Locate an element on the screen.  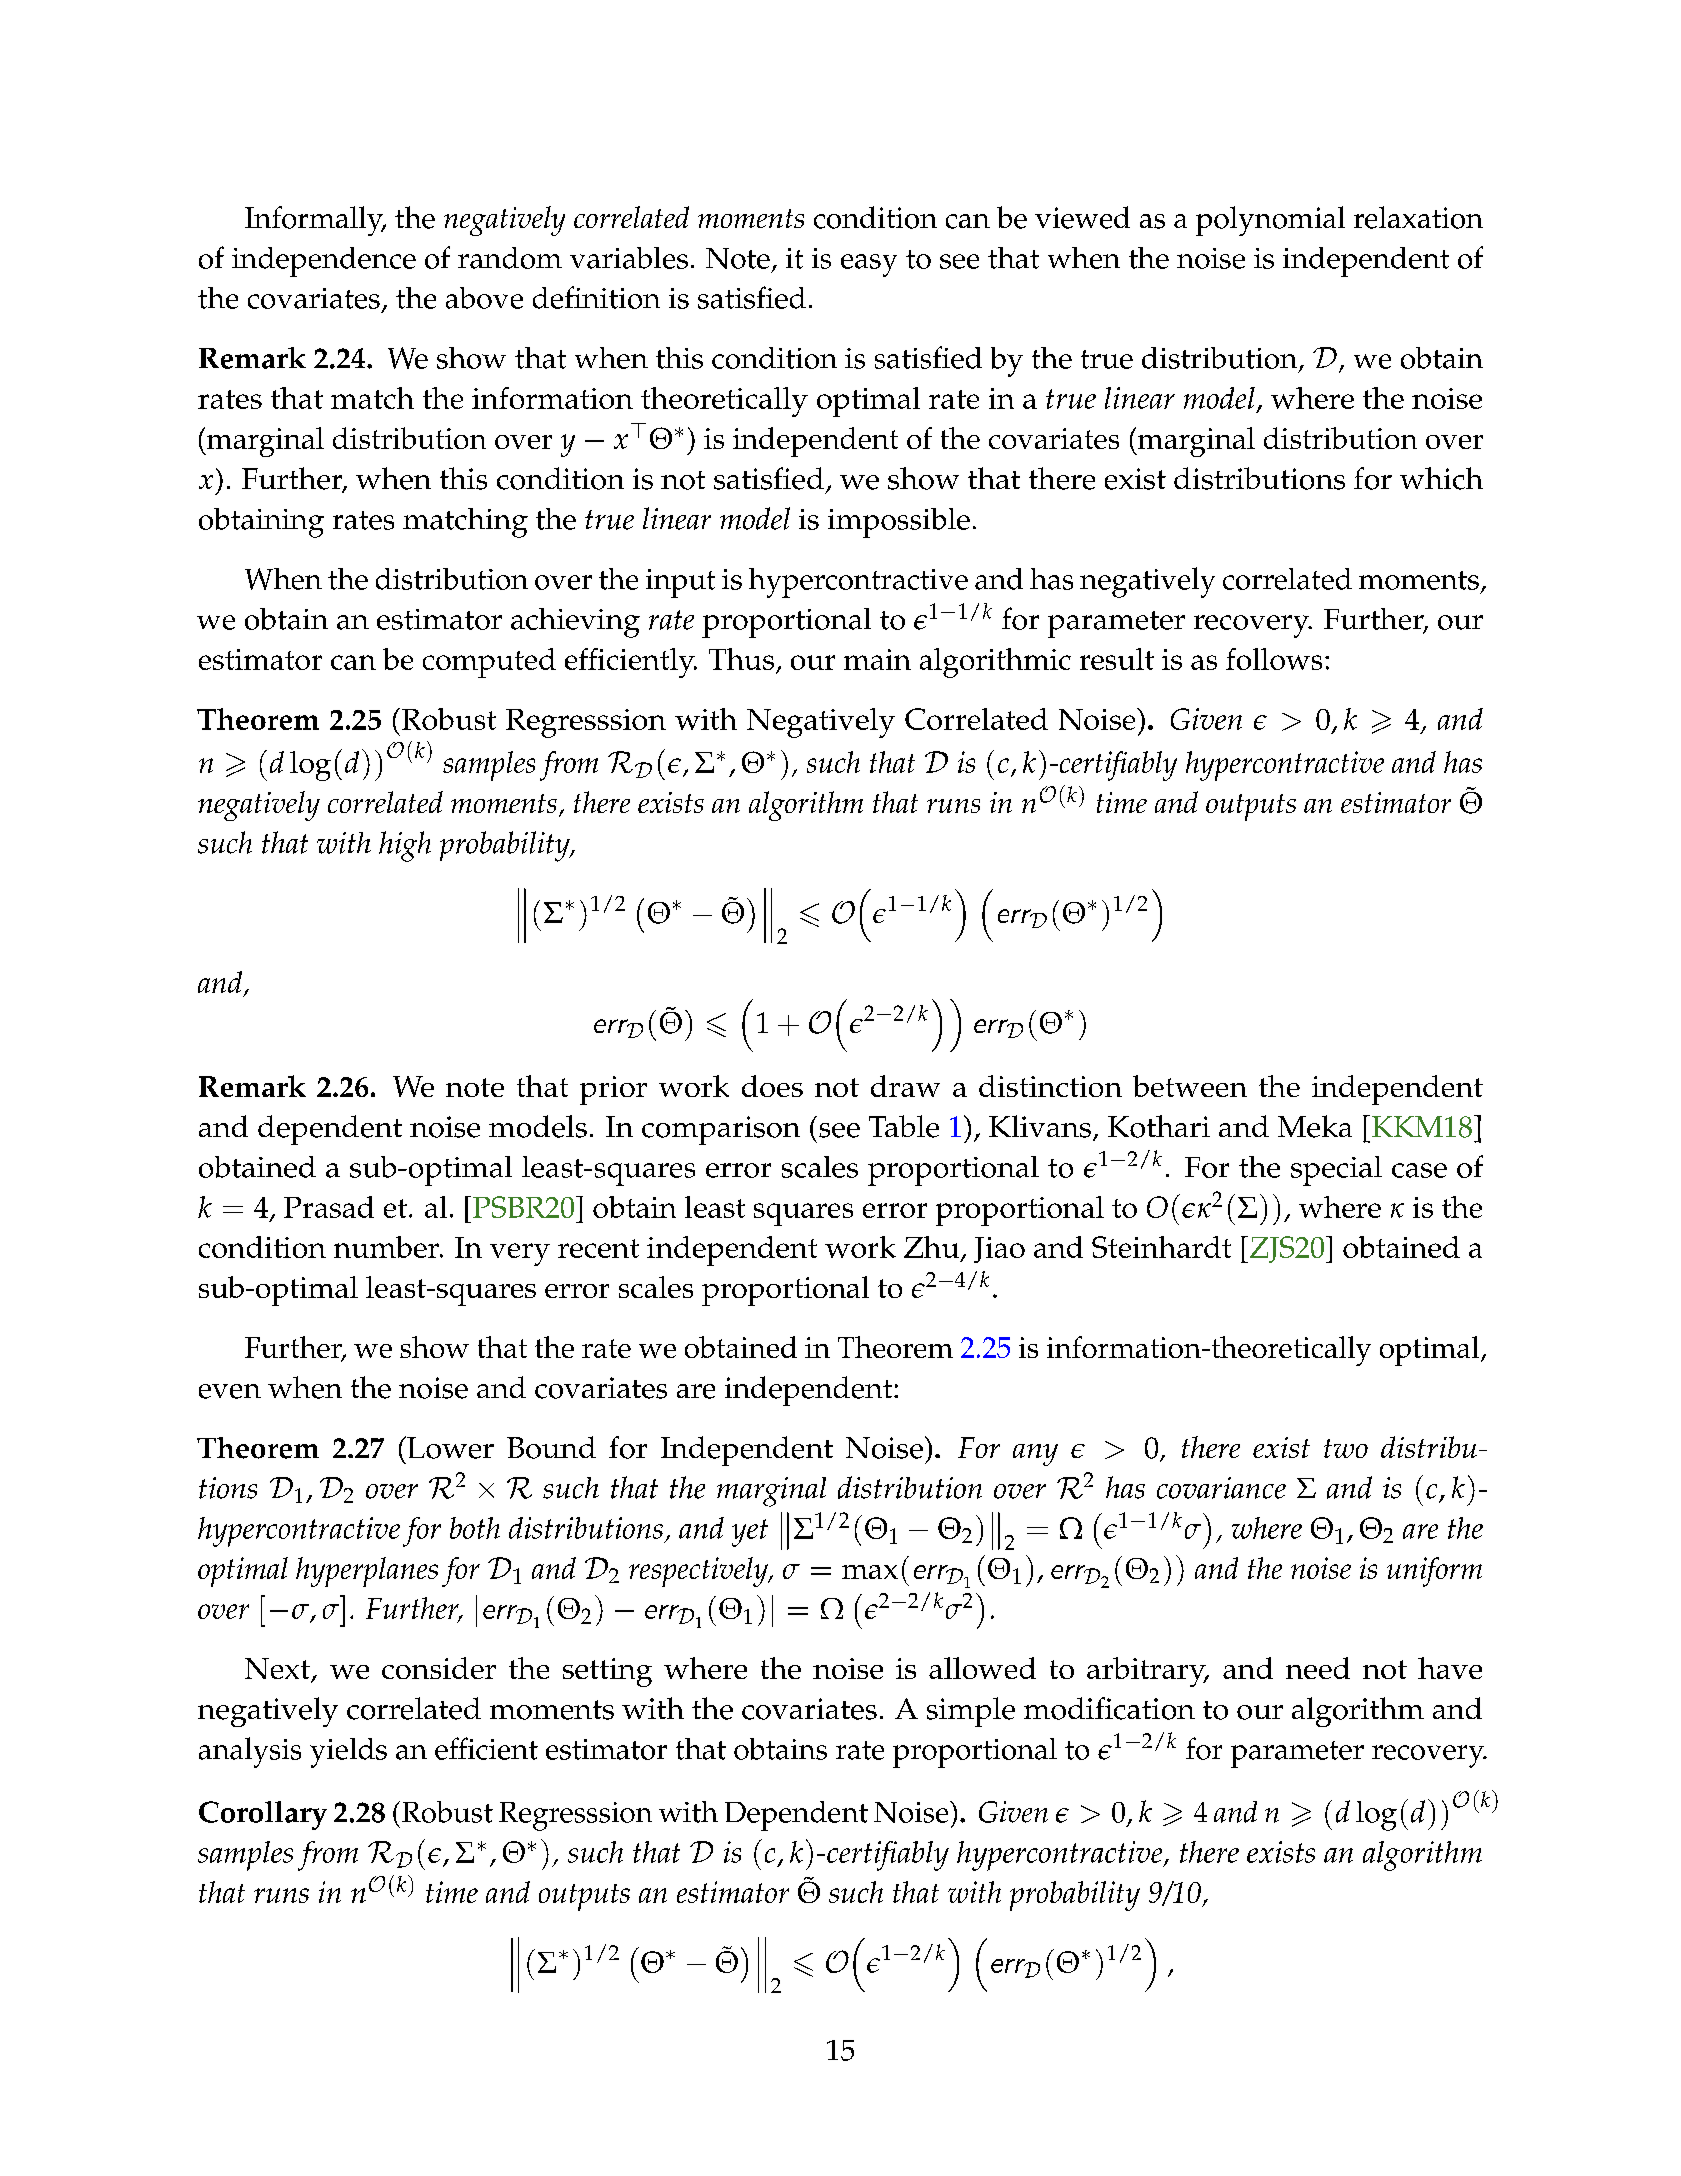
independence is located at coordinates (324, 262).
